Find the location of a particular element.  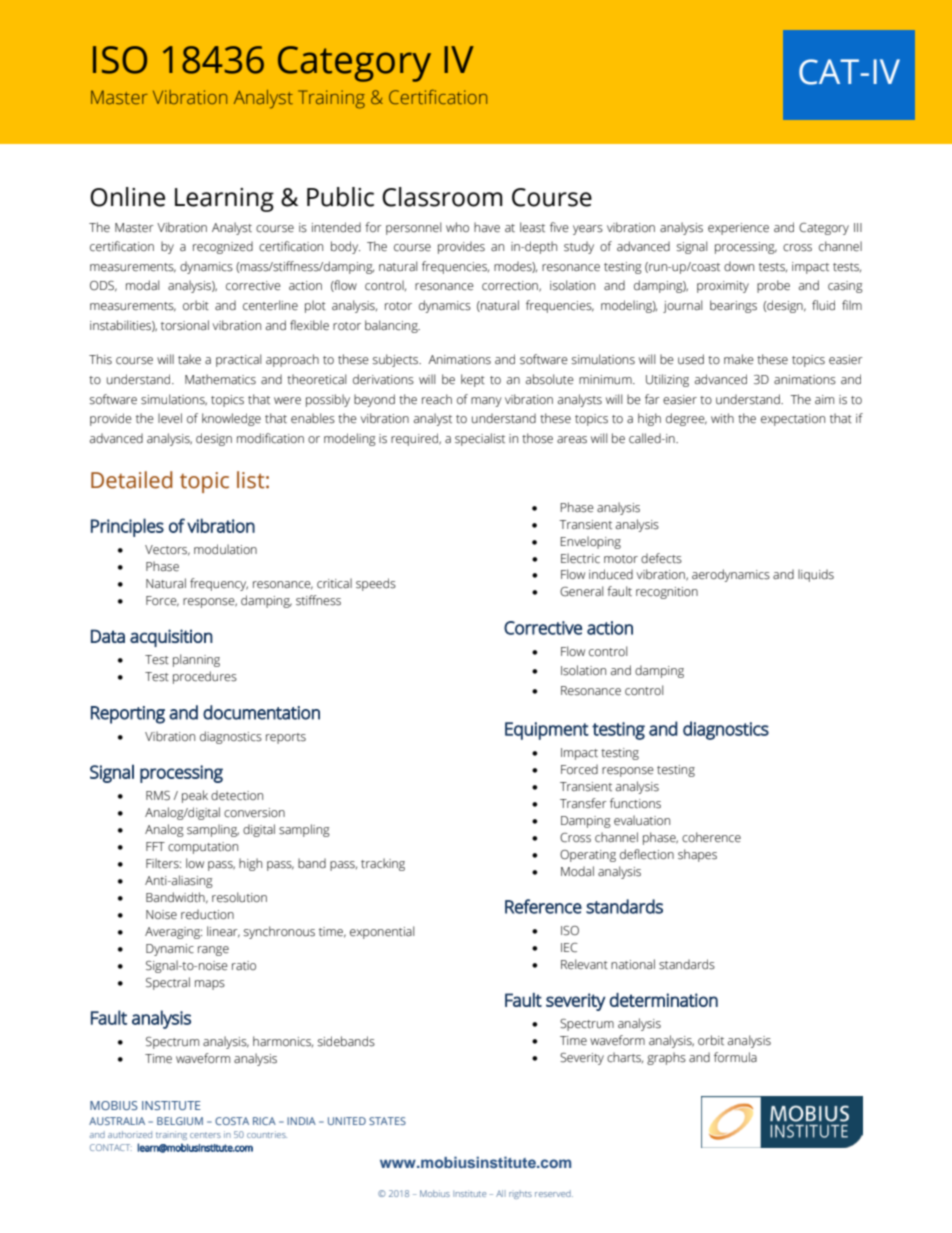

coherence is located at coordinates (711, 837).
